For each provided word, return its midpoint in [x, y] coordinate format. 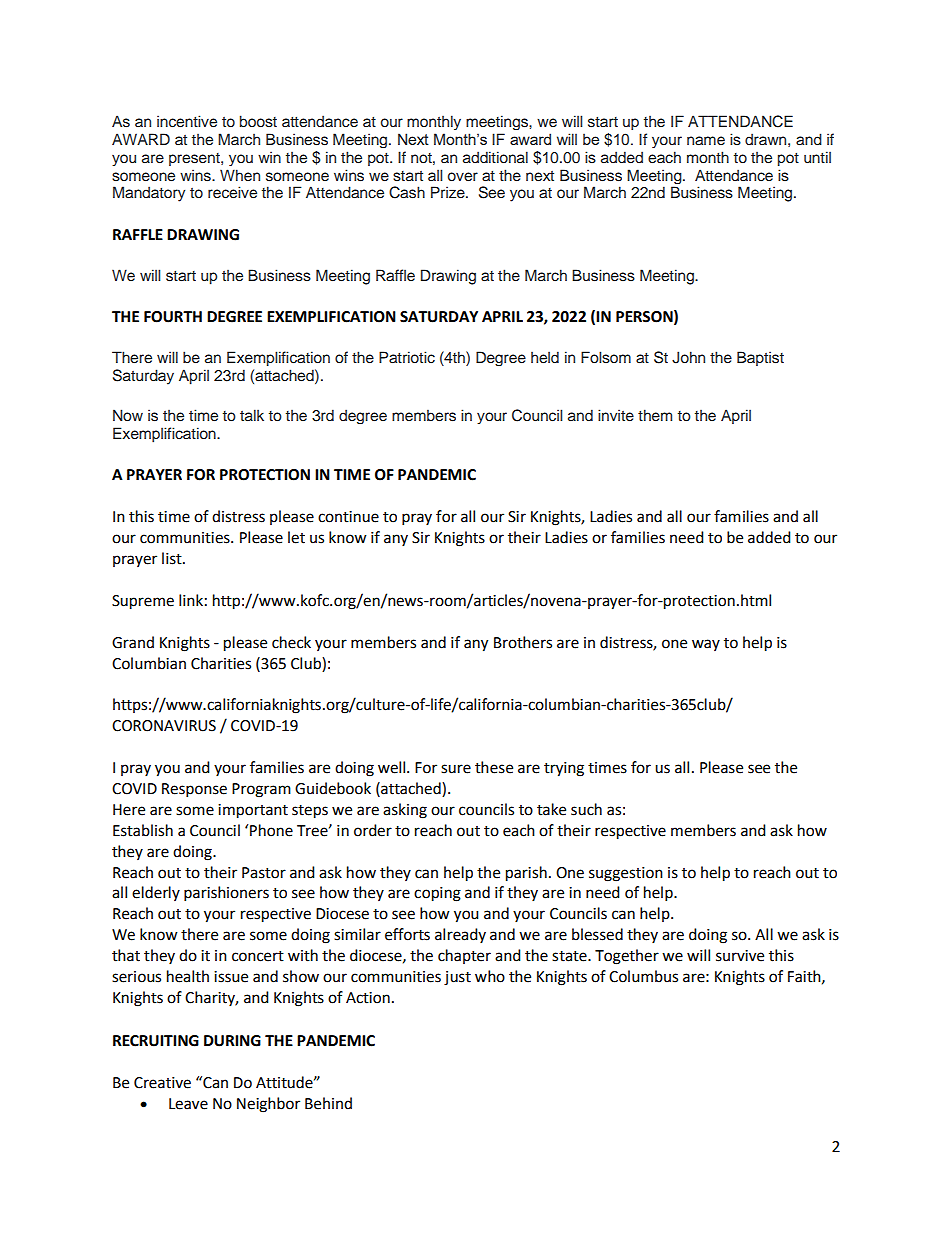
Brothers [523, 642]
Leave [188, 1104]
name [706, 140]
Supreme [143, 602]
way [706, 645]
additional [495, 157]
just [457, 978]
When [240, 175]
